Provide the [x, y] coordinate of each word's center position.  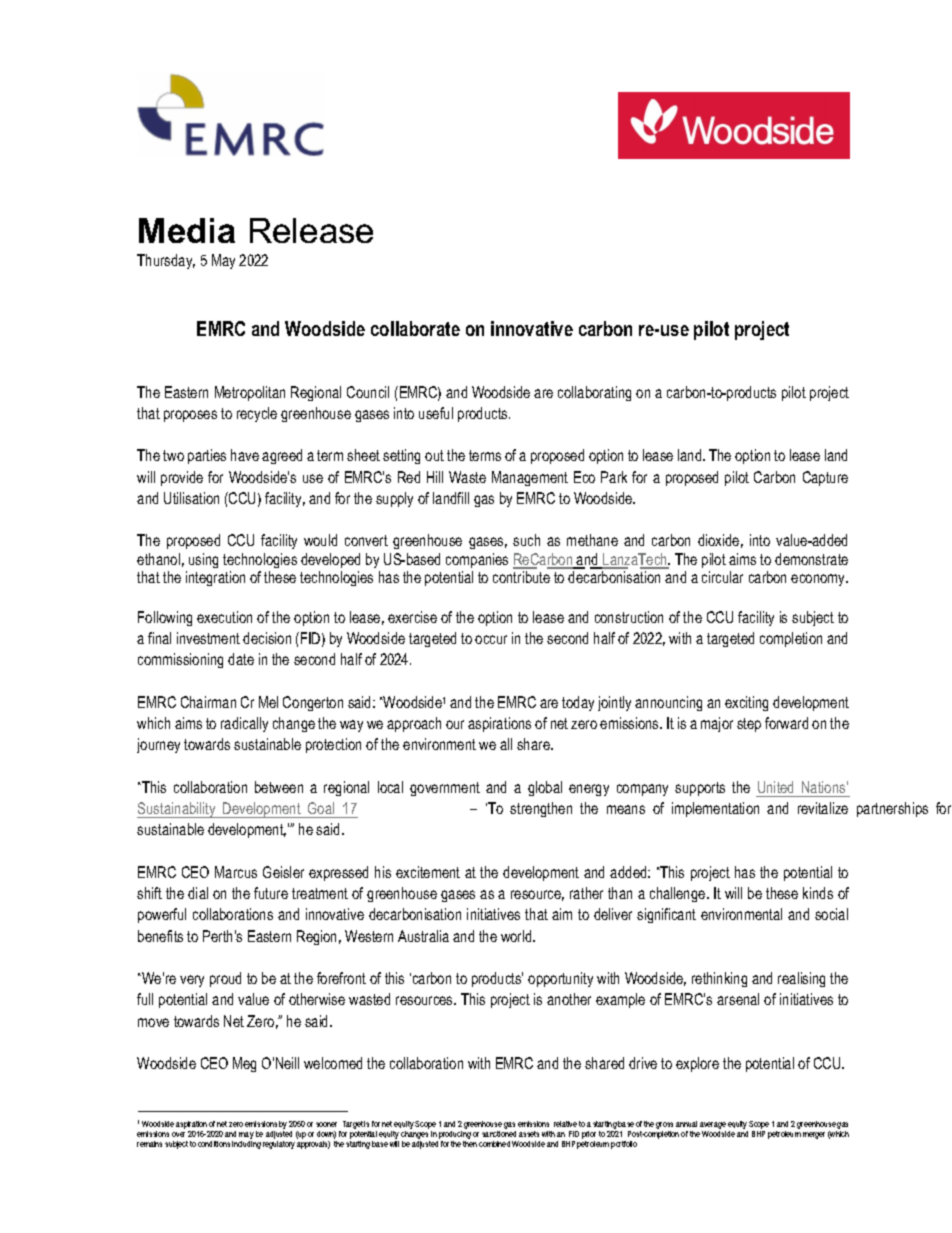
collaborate [415, 328]
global [545, 788]
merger [814, 1135]
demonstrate [811, 559]
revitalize [823, 808]
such [526, 540]
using [203, 560]
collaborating [594, 393]
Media [187, 230]
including [246, 1143]
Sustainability [177, 810]
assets [529, 1134]
